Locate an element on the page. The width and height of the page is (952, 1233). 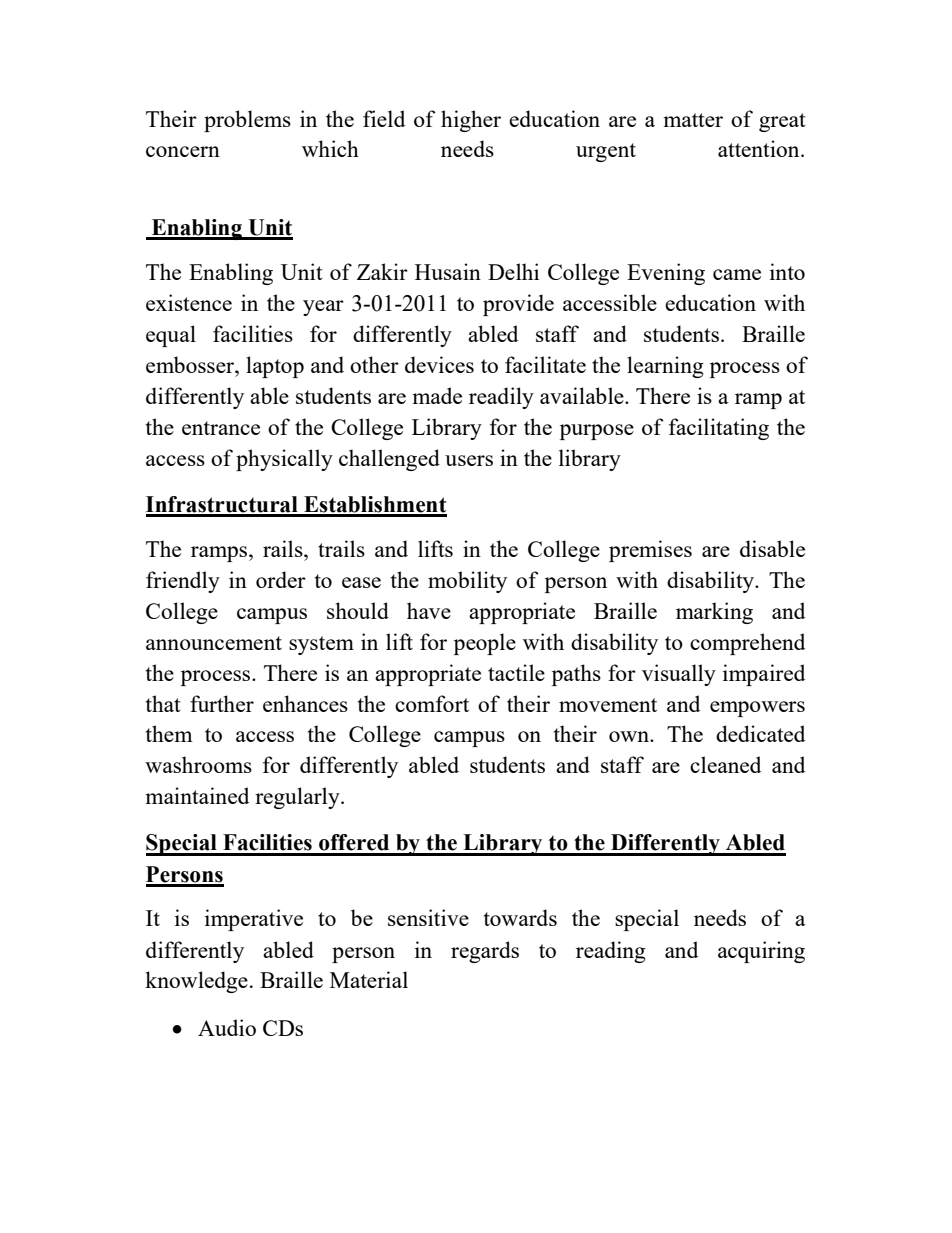
existence is located at coordinates (189, 302).
